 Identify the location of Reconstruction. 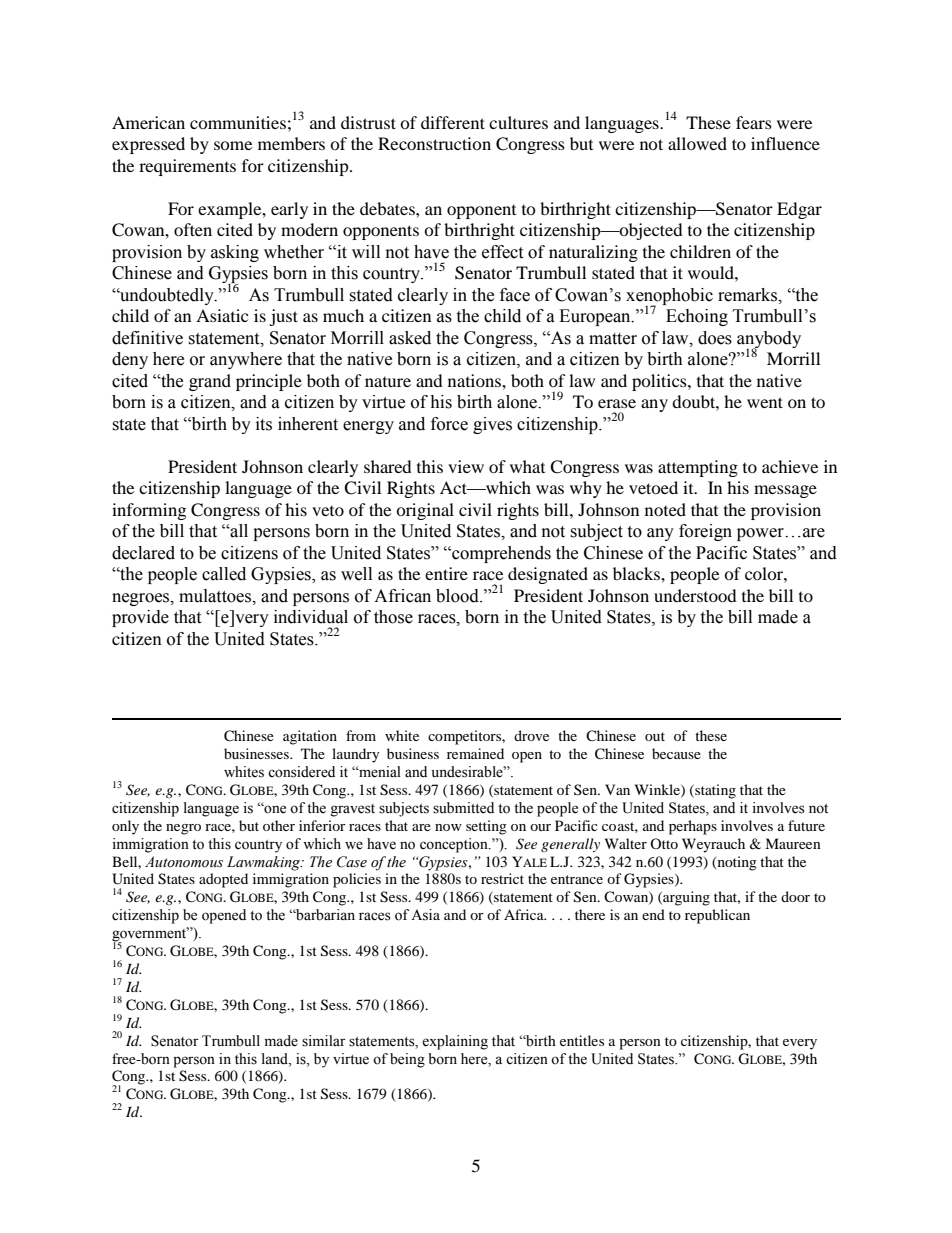
(434, 143).
